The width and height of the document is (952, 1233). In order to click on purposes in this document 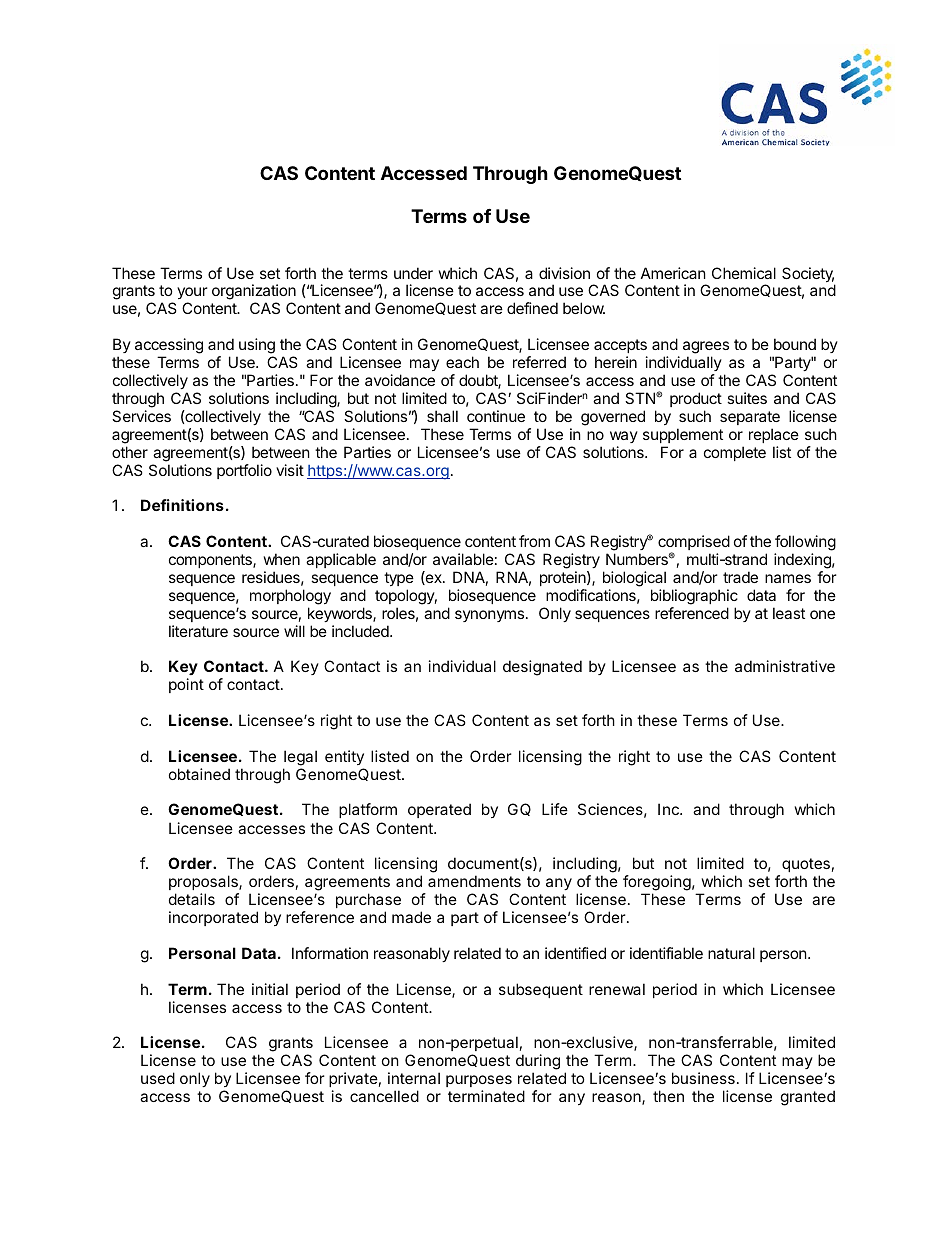, I will do `click(479, 1083)`.
